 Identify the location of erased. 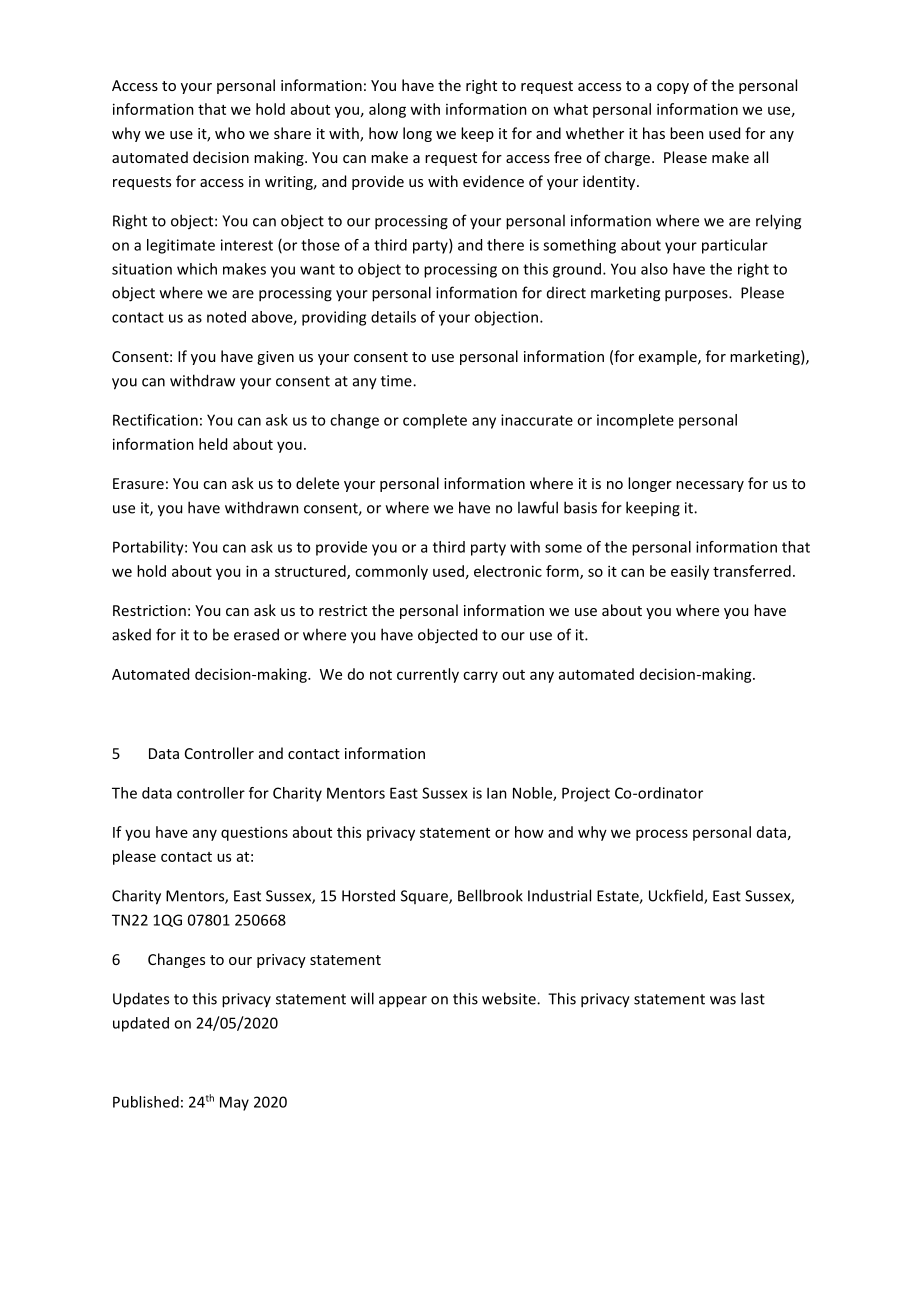
(256, 634).
